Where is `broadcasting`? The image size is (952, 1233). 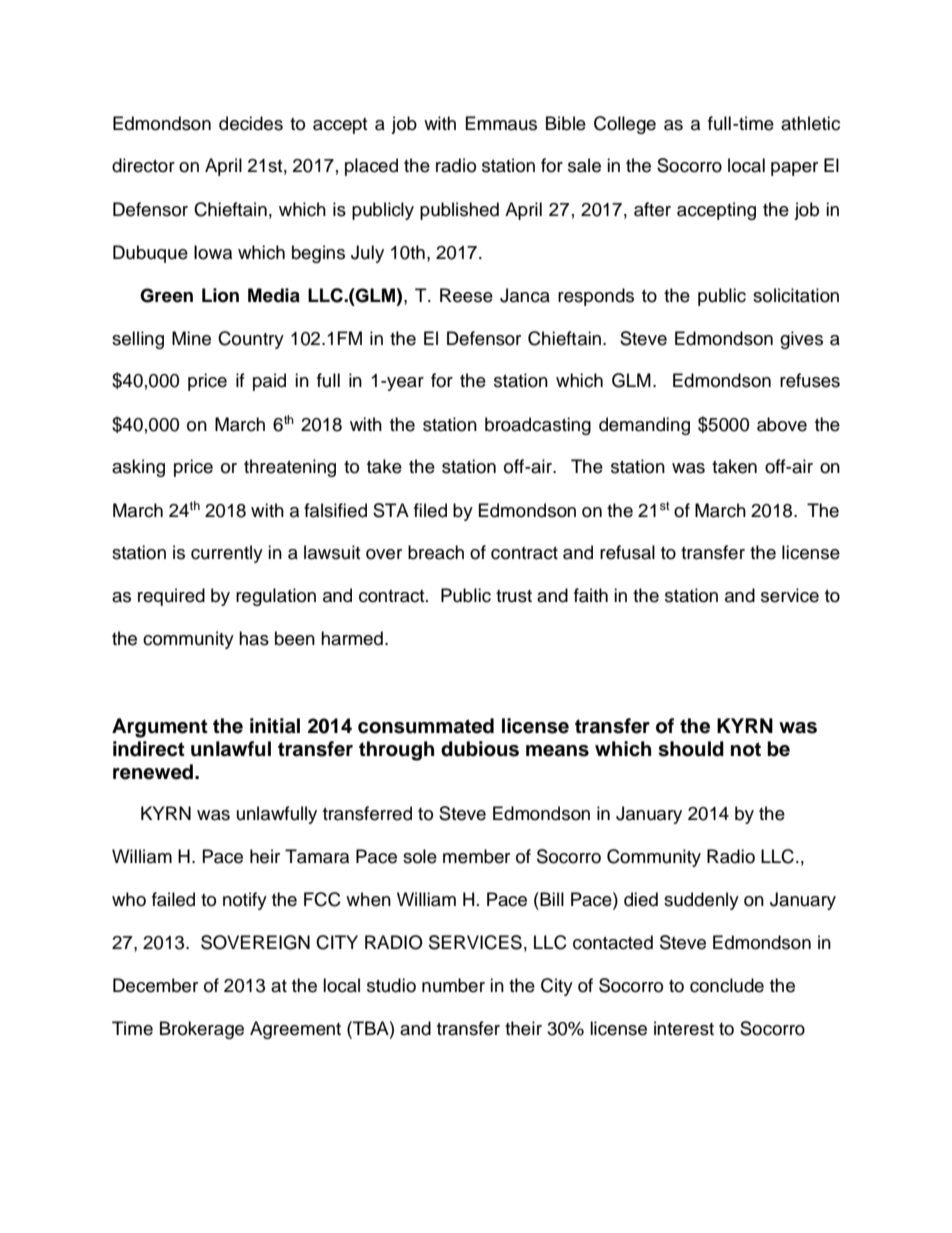
broadcasting is located at coordinates (538, 426).
